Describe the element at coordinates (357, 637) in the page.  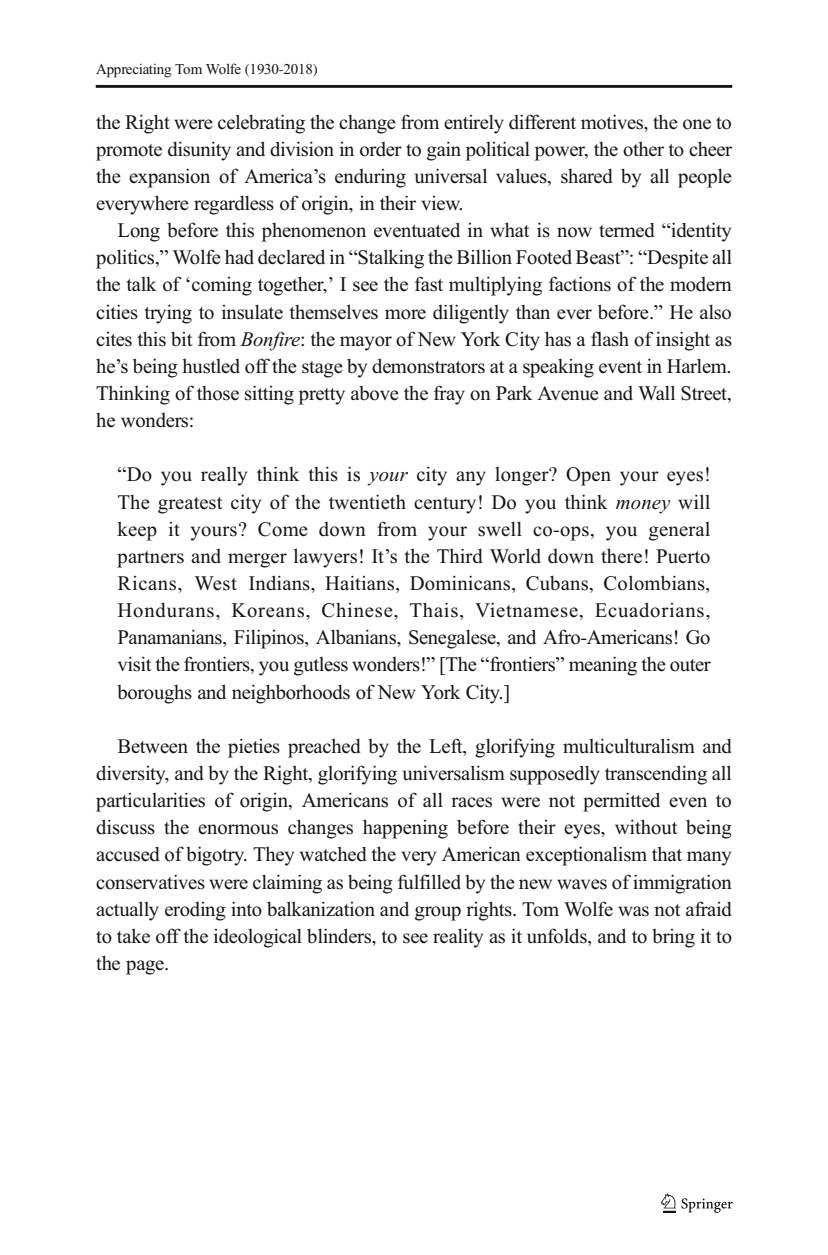
I see `Albanians` at that location.
